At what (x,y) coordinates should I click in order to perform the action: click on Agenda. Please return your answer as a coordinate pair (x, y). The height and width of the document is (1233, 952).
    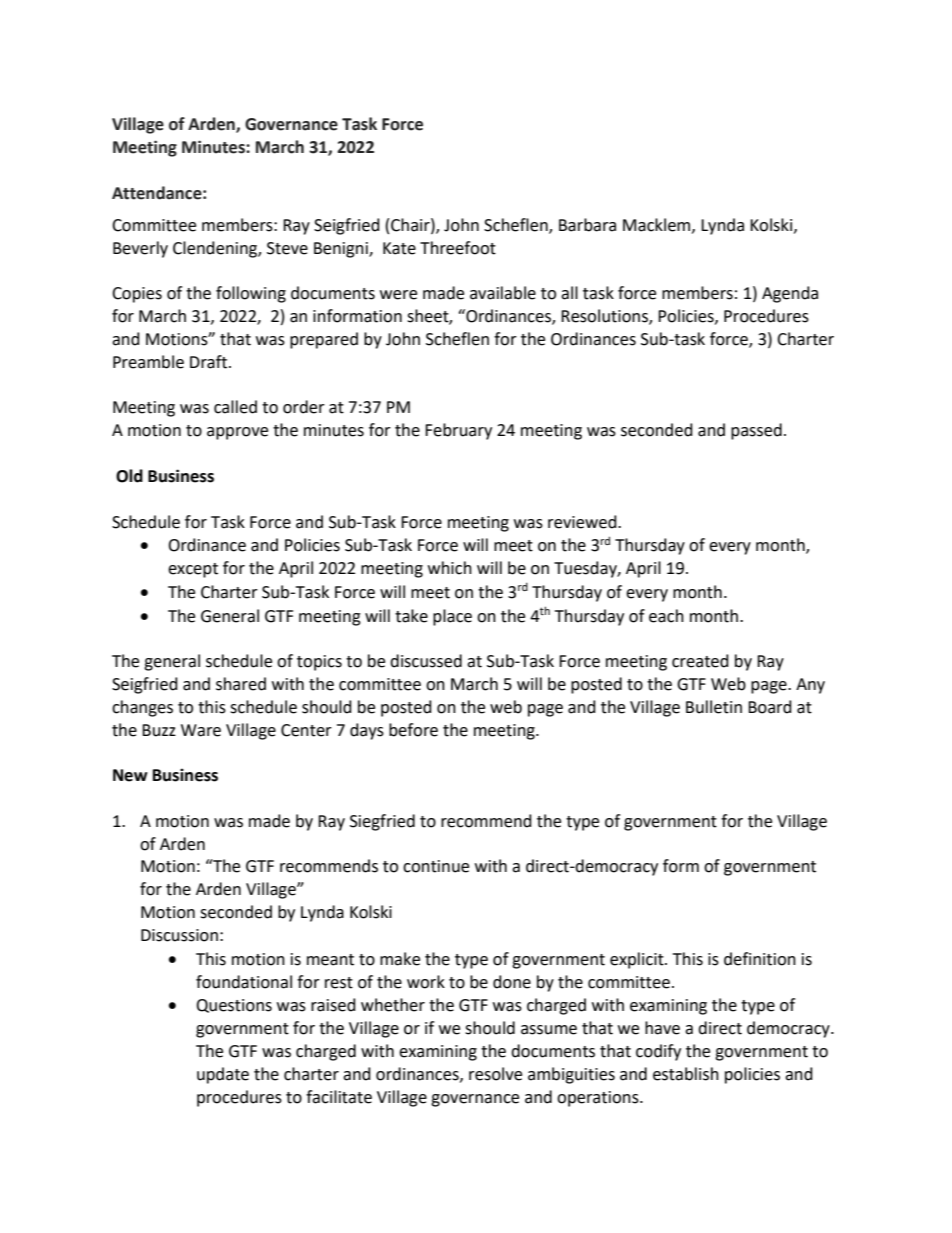
    Looking at the image, I should click on (790, 294).
